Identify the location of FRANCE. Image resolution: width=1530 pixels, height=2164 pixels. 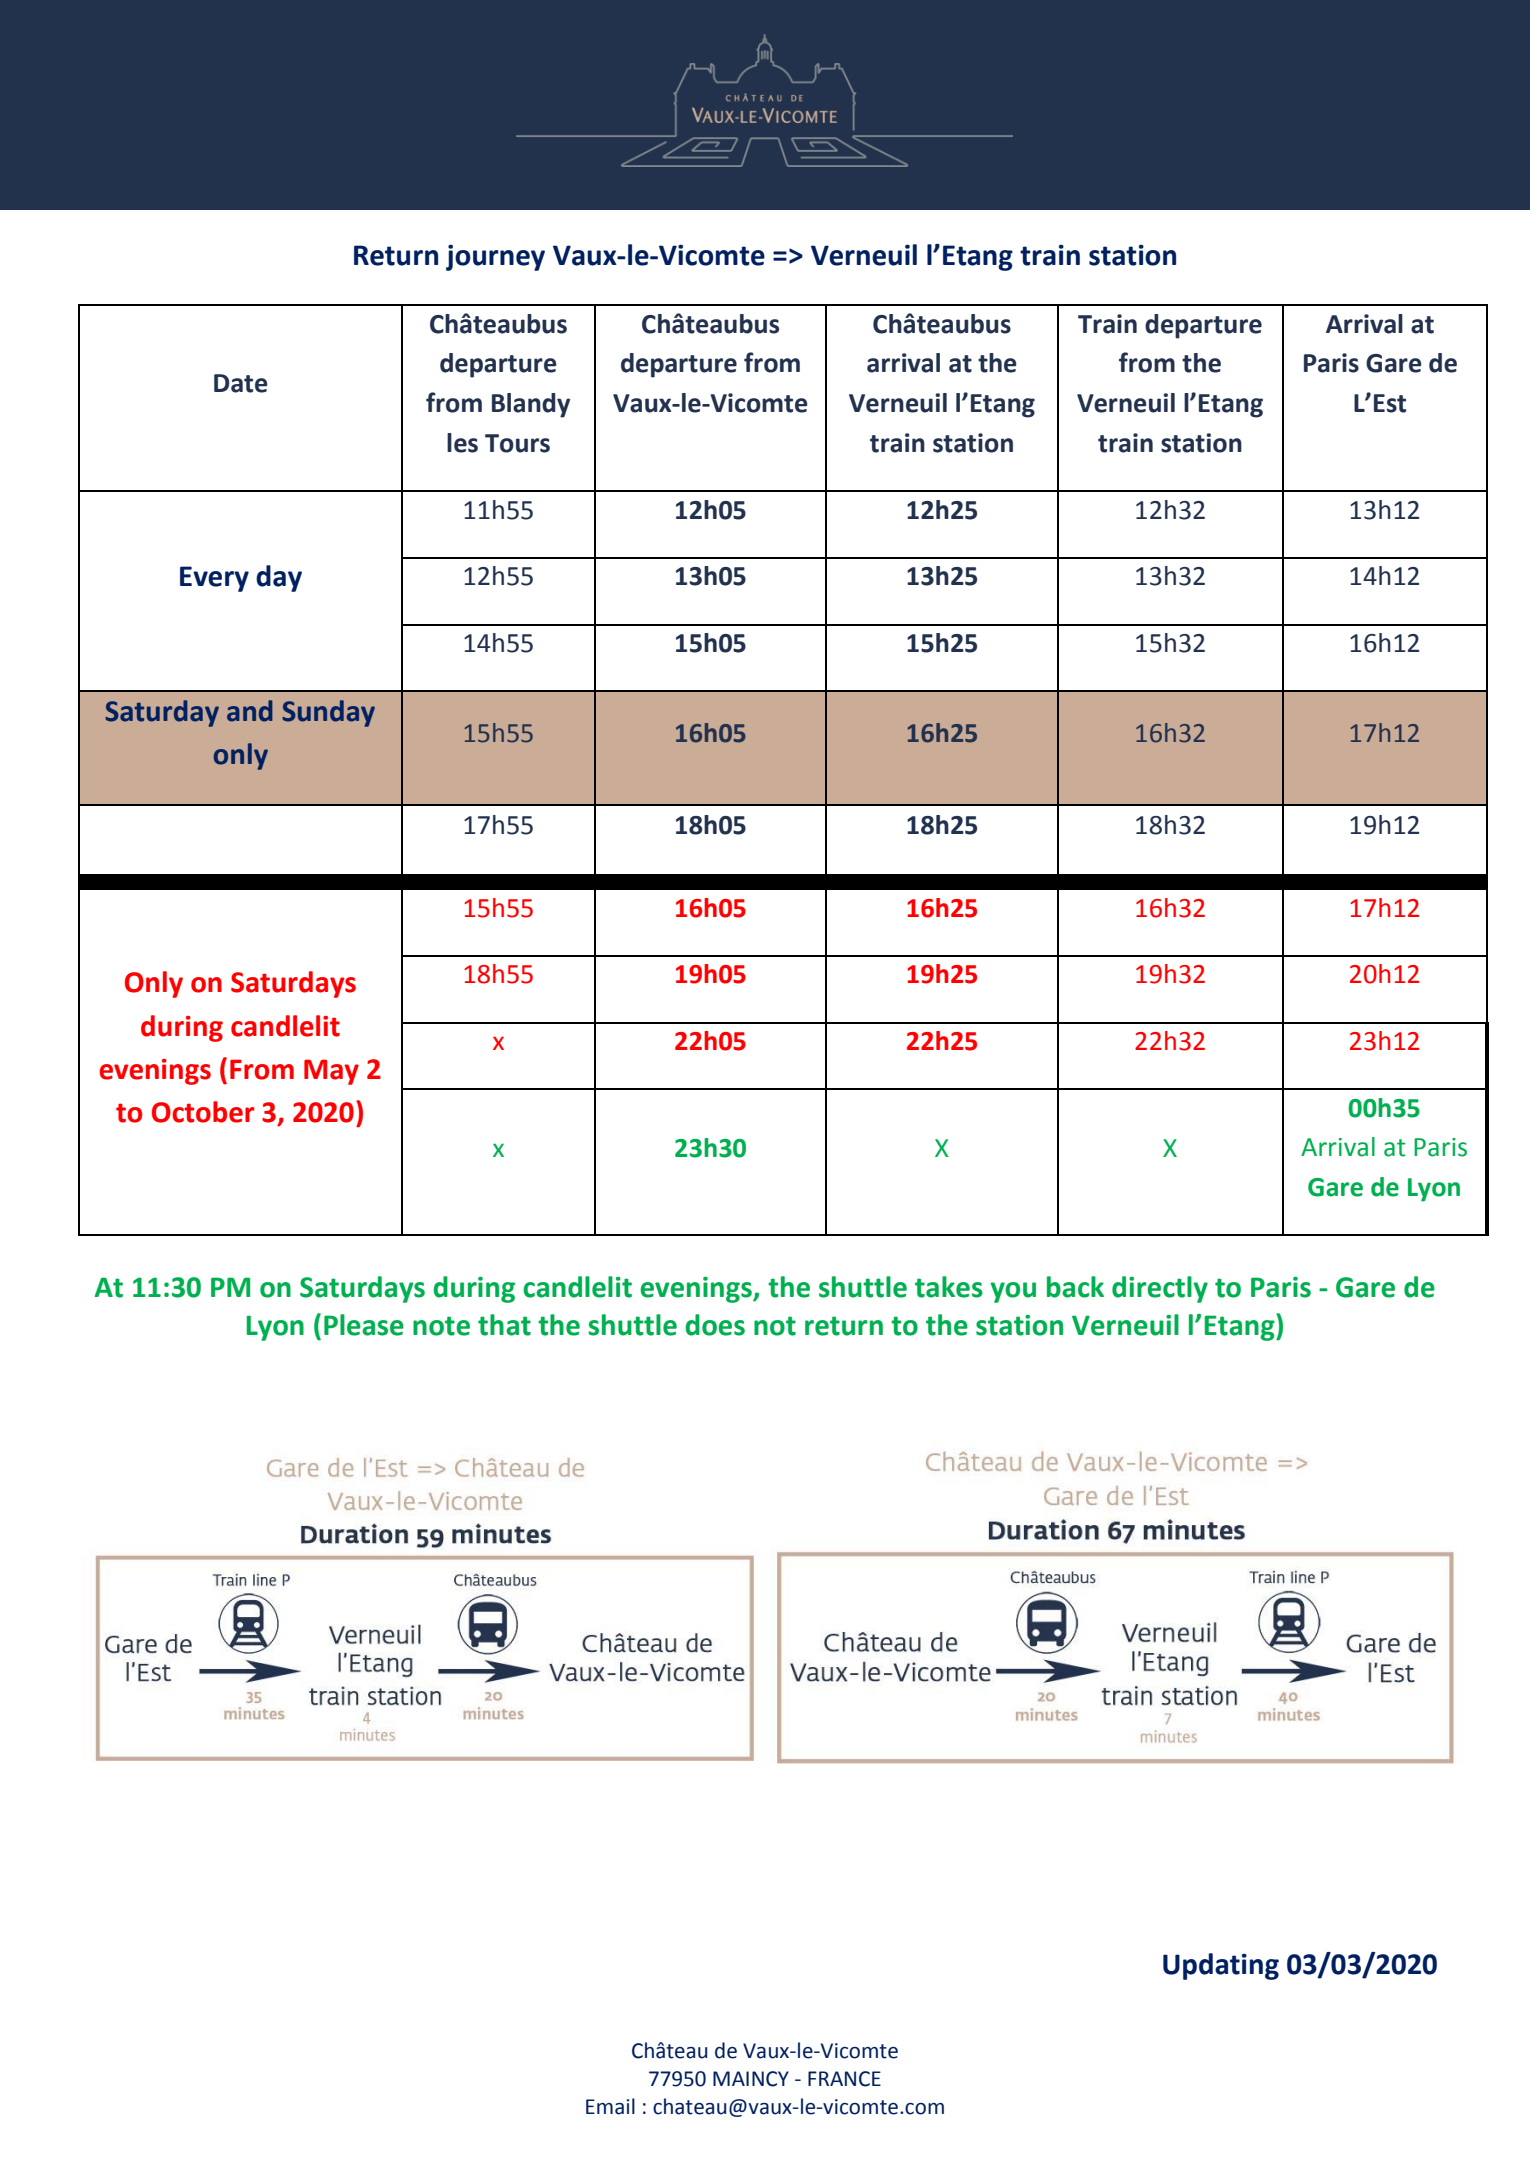
(844, 2079).
